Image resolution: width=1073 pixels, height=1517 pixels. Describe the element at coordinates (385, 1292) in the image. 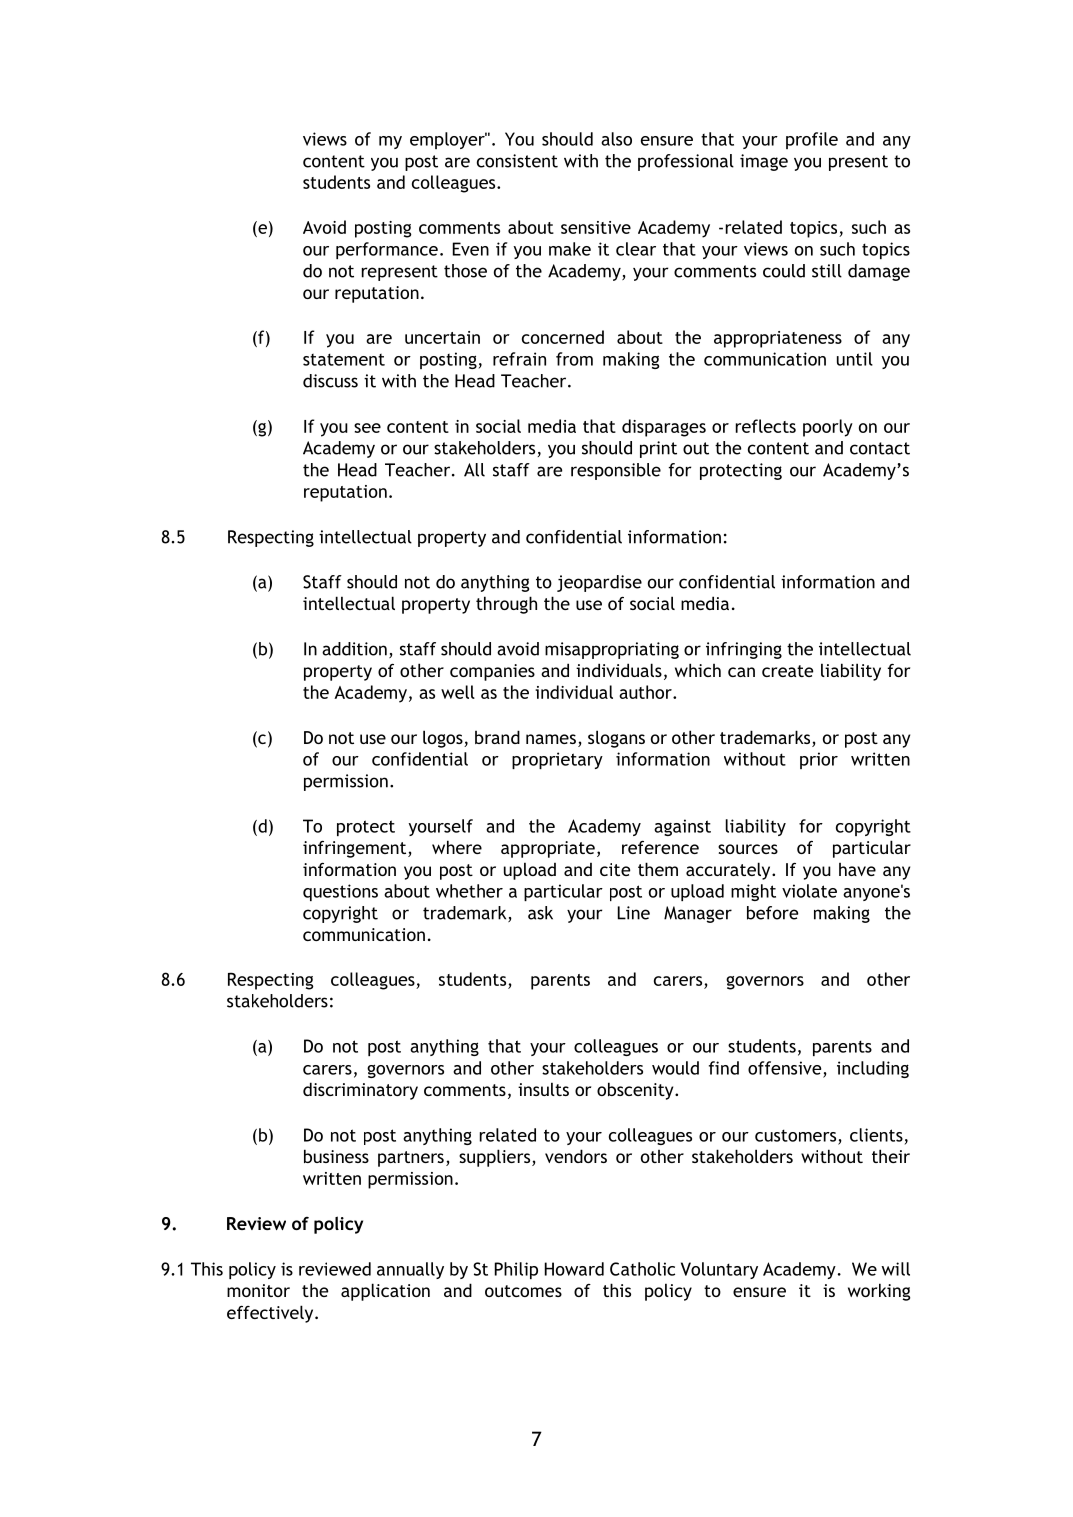

I see `application` at that location.
